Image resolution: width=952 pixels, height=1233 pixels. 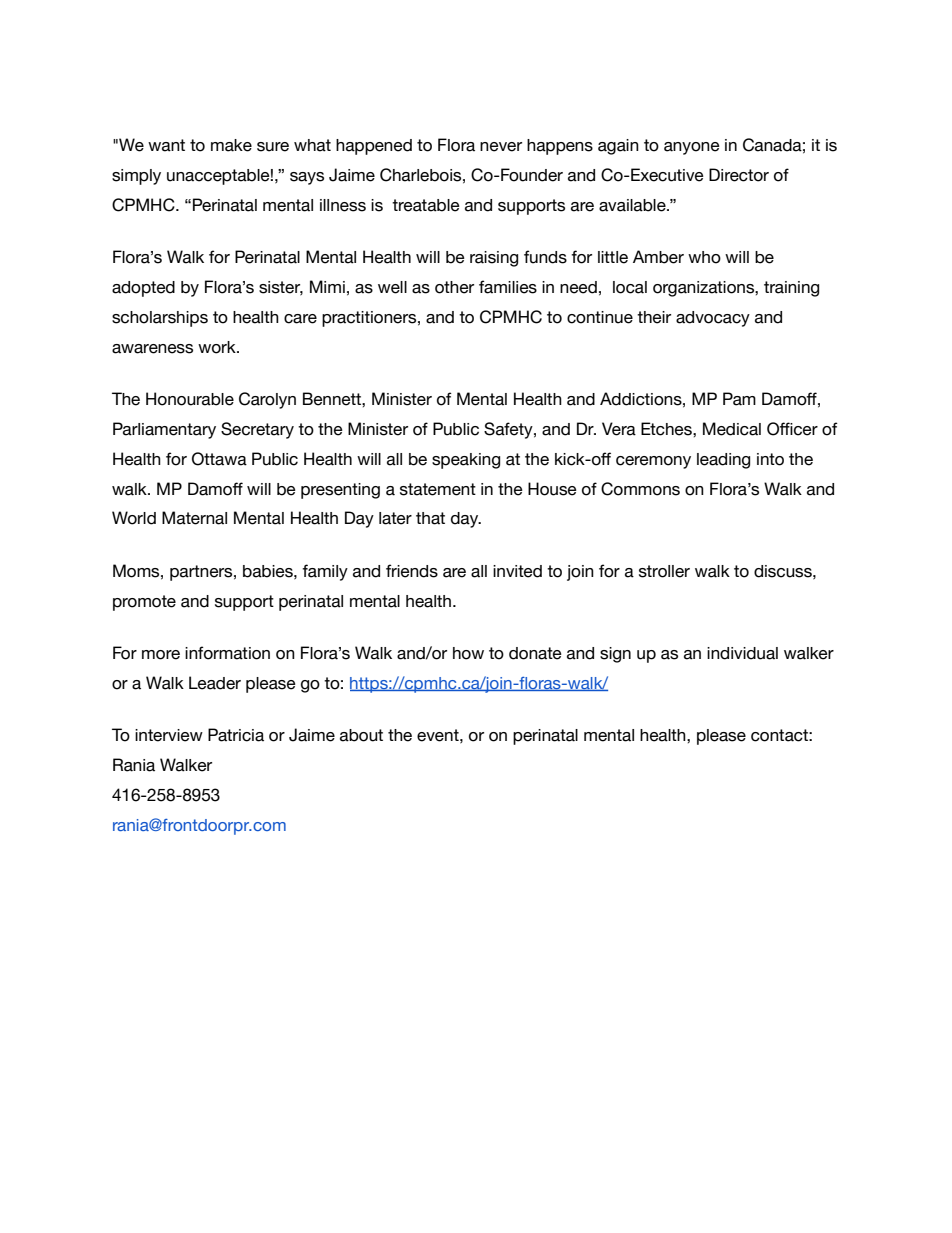 I want to click on about, so click(x=361, y=735).
